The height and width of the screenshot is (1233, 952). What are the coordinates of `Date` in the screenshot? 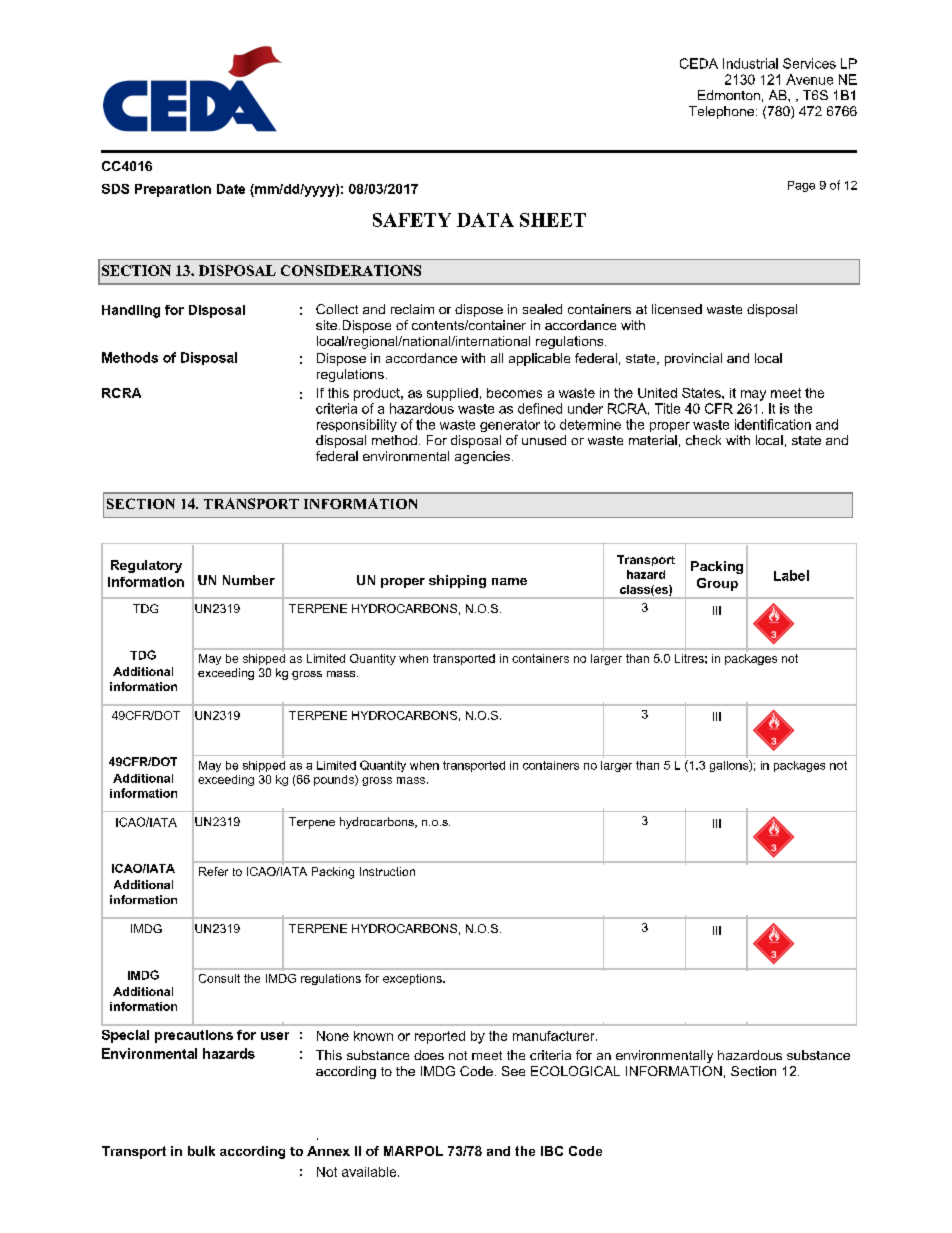 It's located at (231, 189).
